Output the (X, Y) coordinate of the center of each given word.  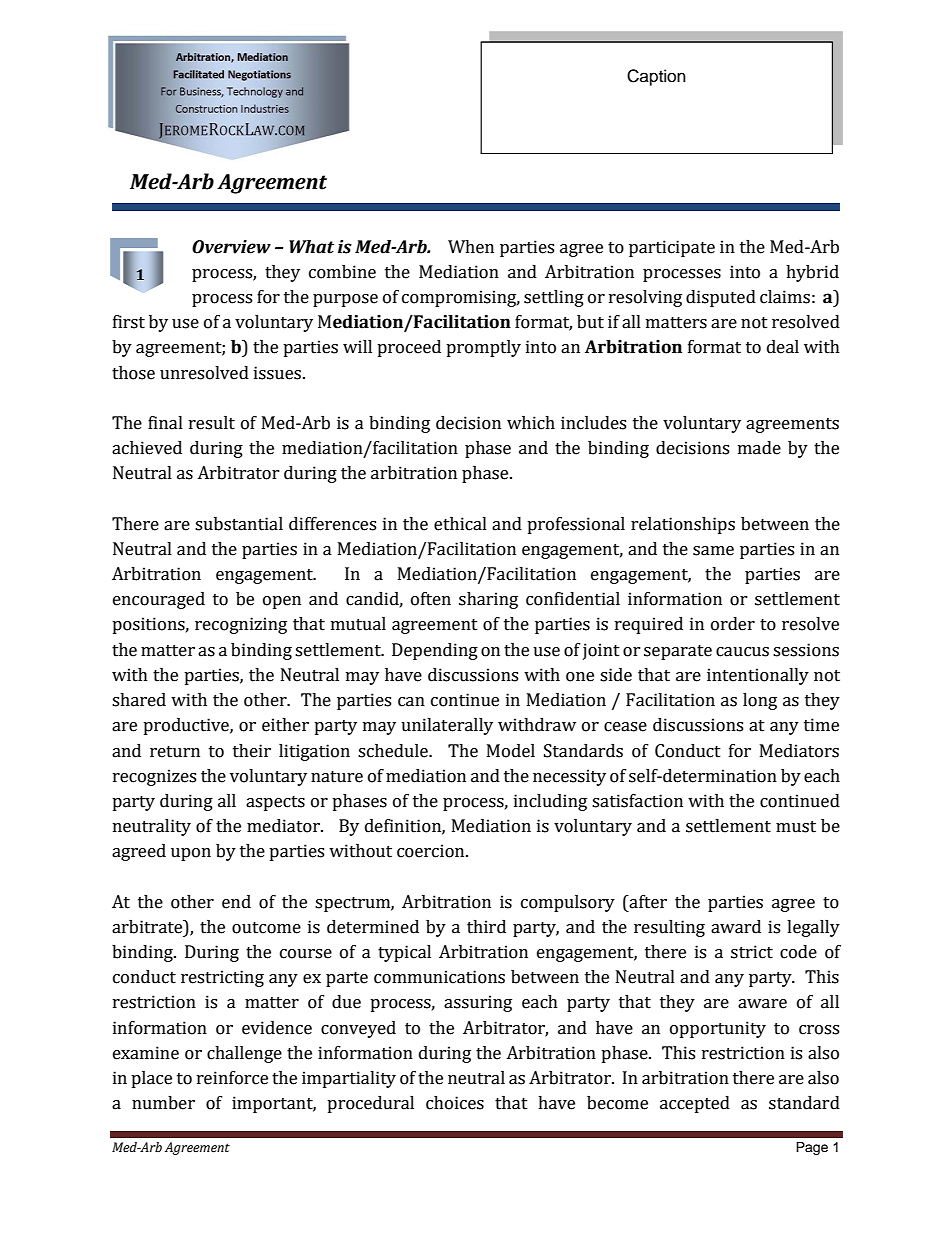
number (163, 1103)
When (471, 247)
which (531, 423)
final (165, 423)
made (759, 448)
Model (511, 751)
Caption (656, 77)
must (796, 827)
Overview (231, 247)
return (175, 752)
